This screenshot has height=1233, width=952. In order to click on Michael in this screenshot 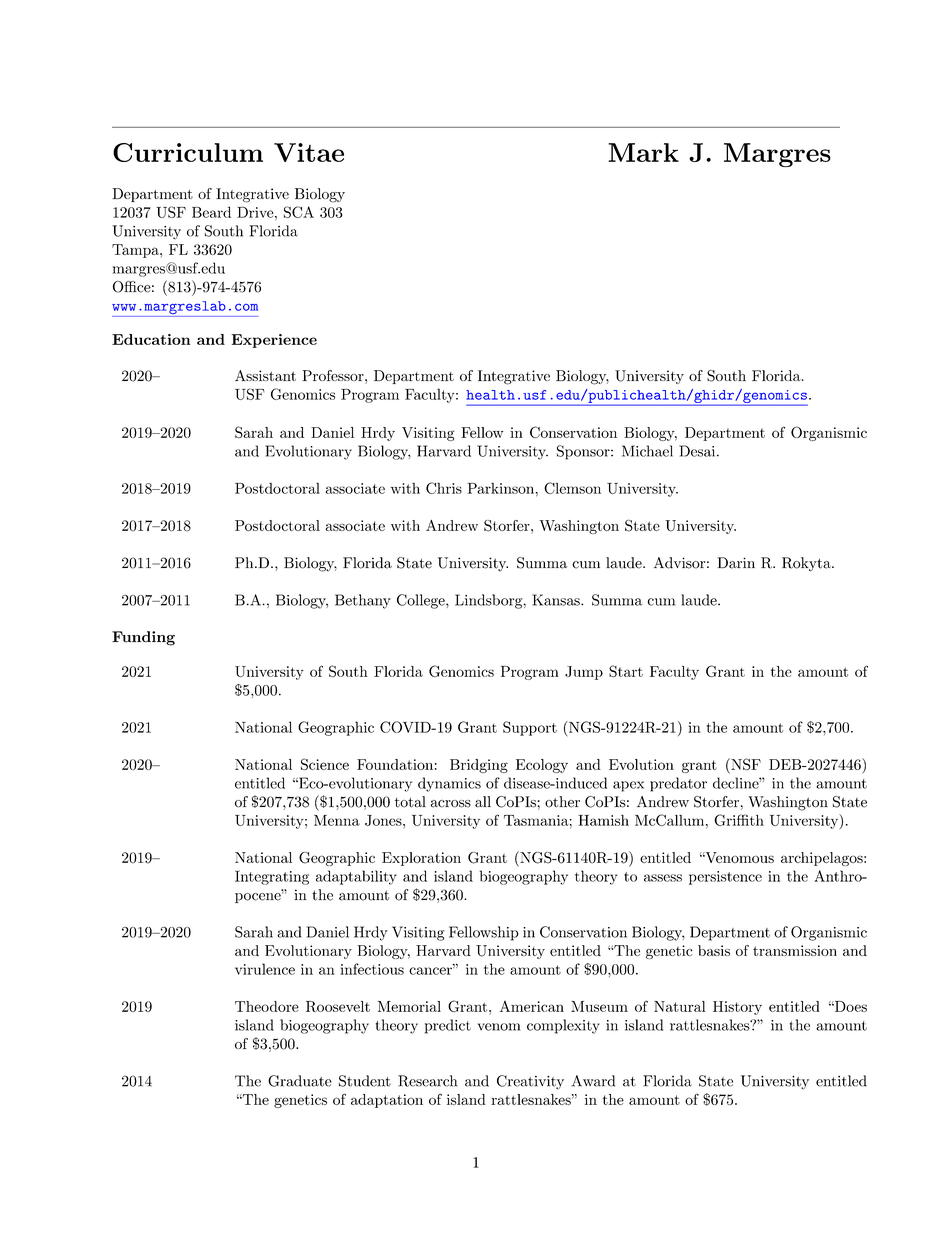, I will do `click(647, 451)`.
